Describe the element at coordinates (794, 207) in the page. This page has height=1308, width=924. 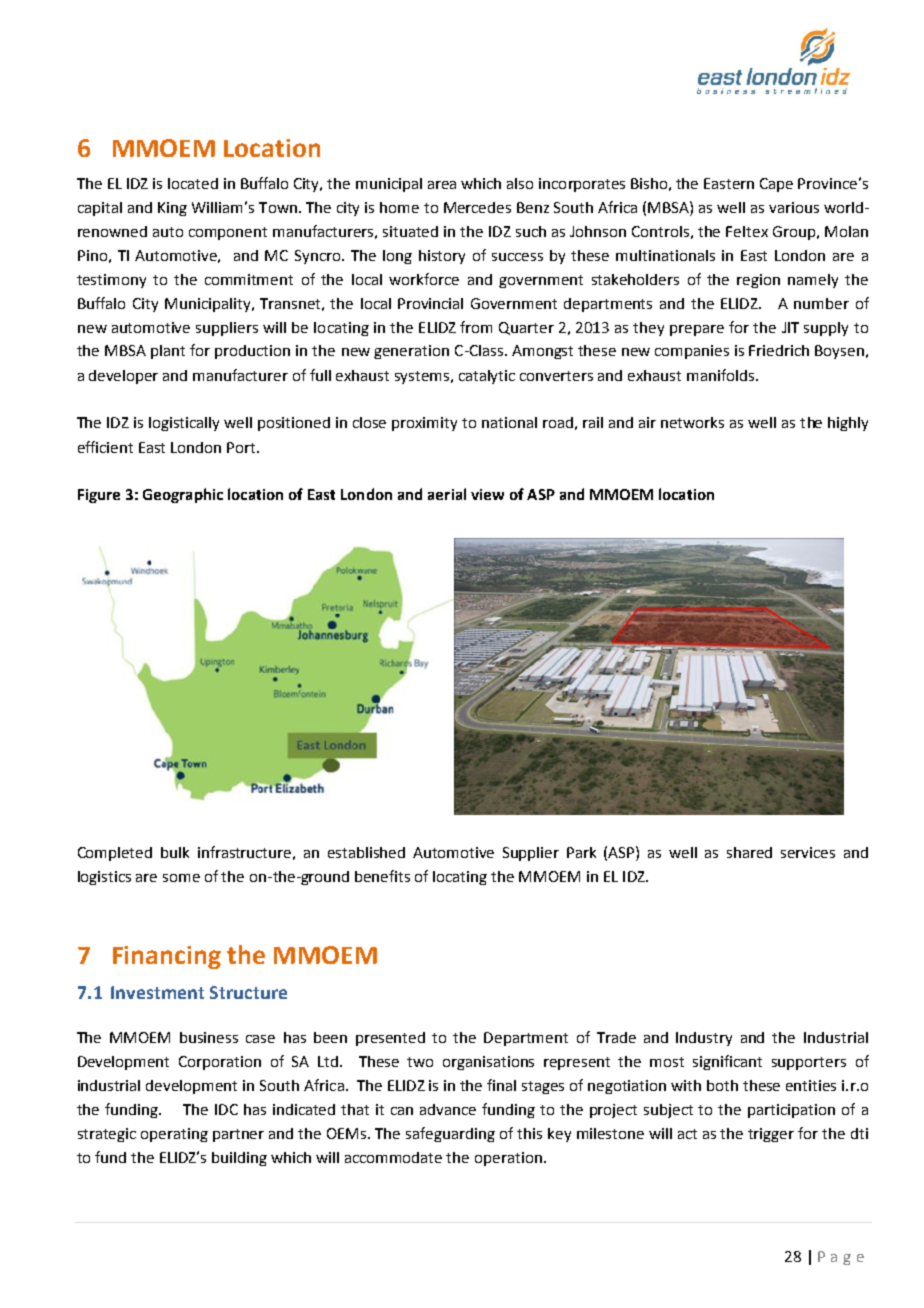
I see `various` at that location.
